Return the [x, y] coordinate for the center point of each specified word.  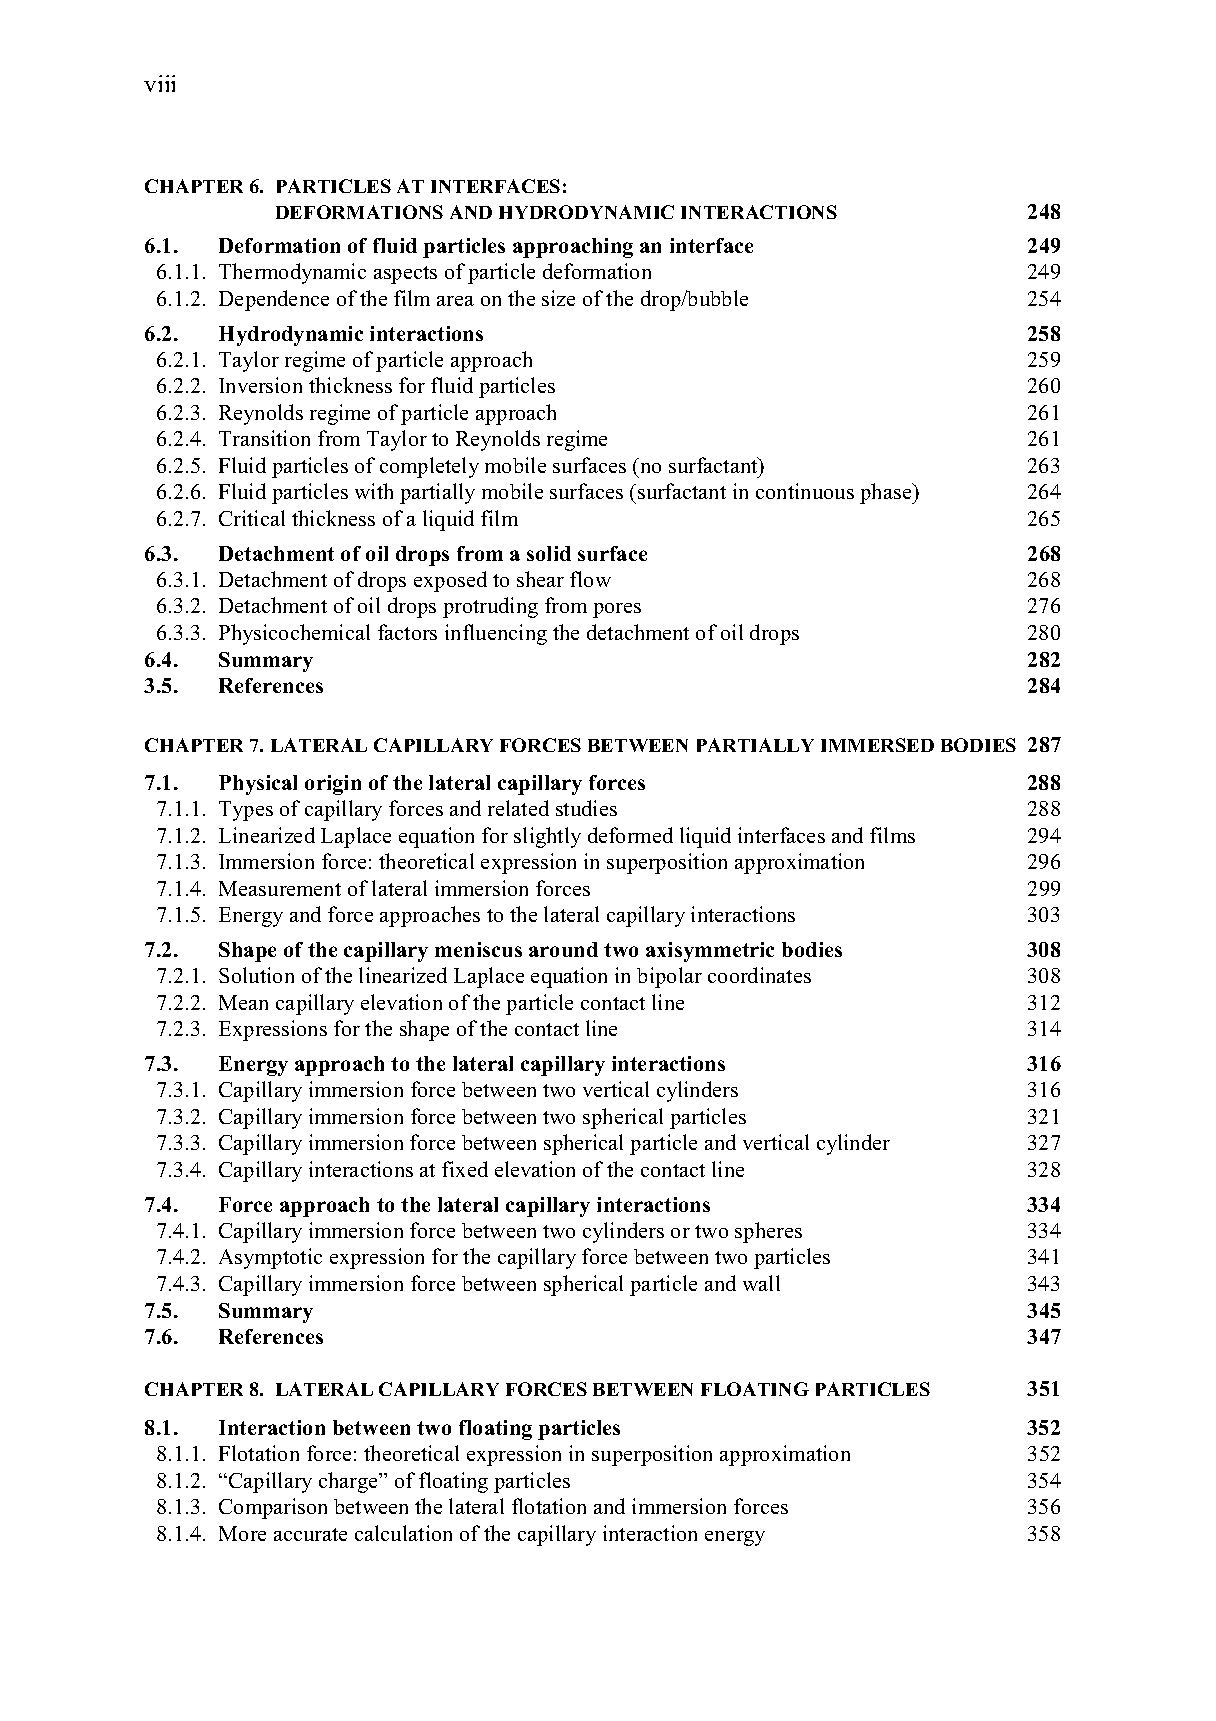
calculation [403, 1533]
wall [761, 1283]
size [558, 298]
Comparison [273, 1508]
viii [159, 83]
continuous [805, 491]
